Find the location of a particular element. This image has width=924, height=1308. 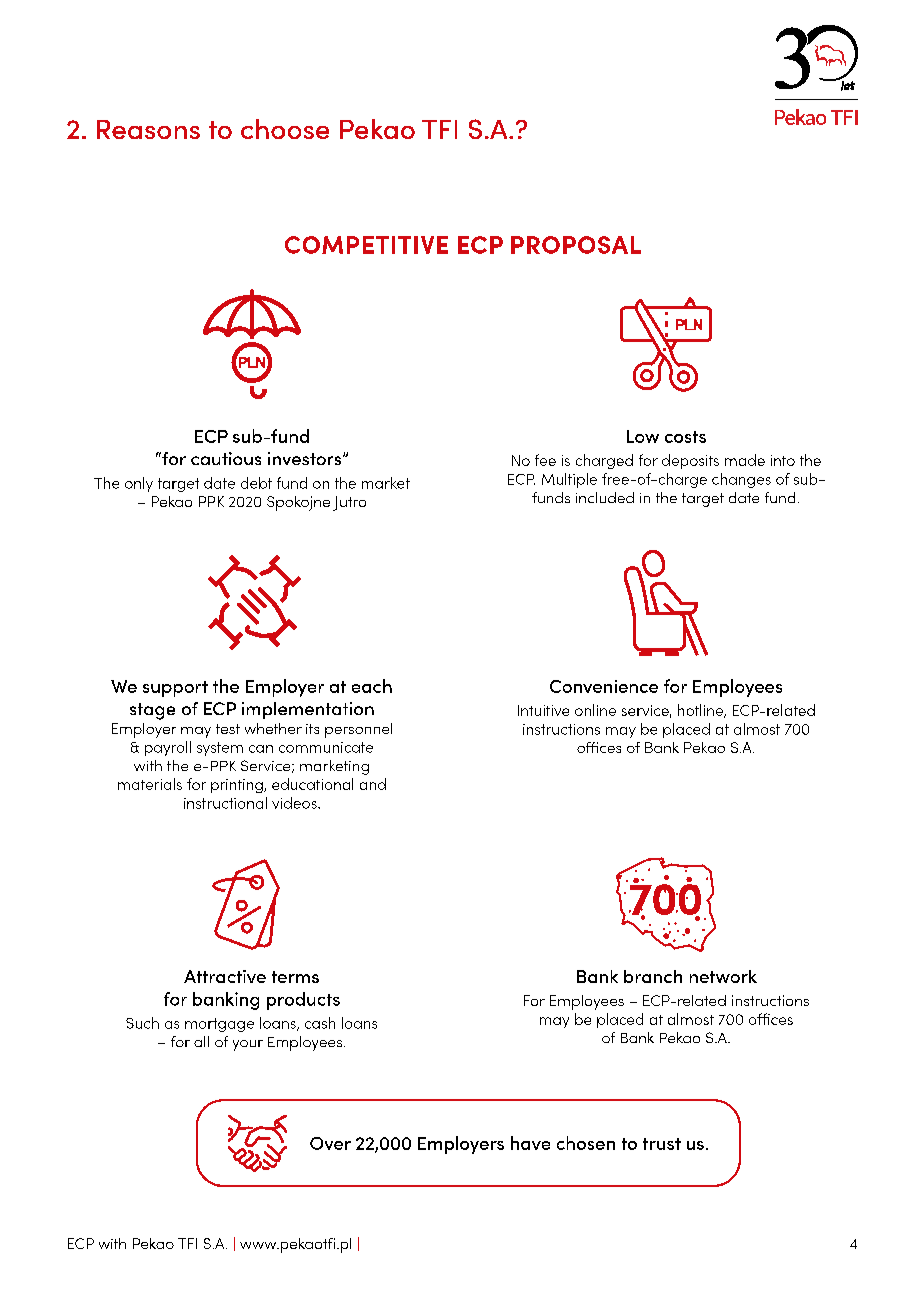

your is located at coordinates (248, 1045).
